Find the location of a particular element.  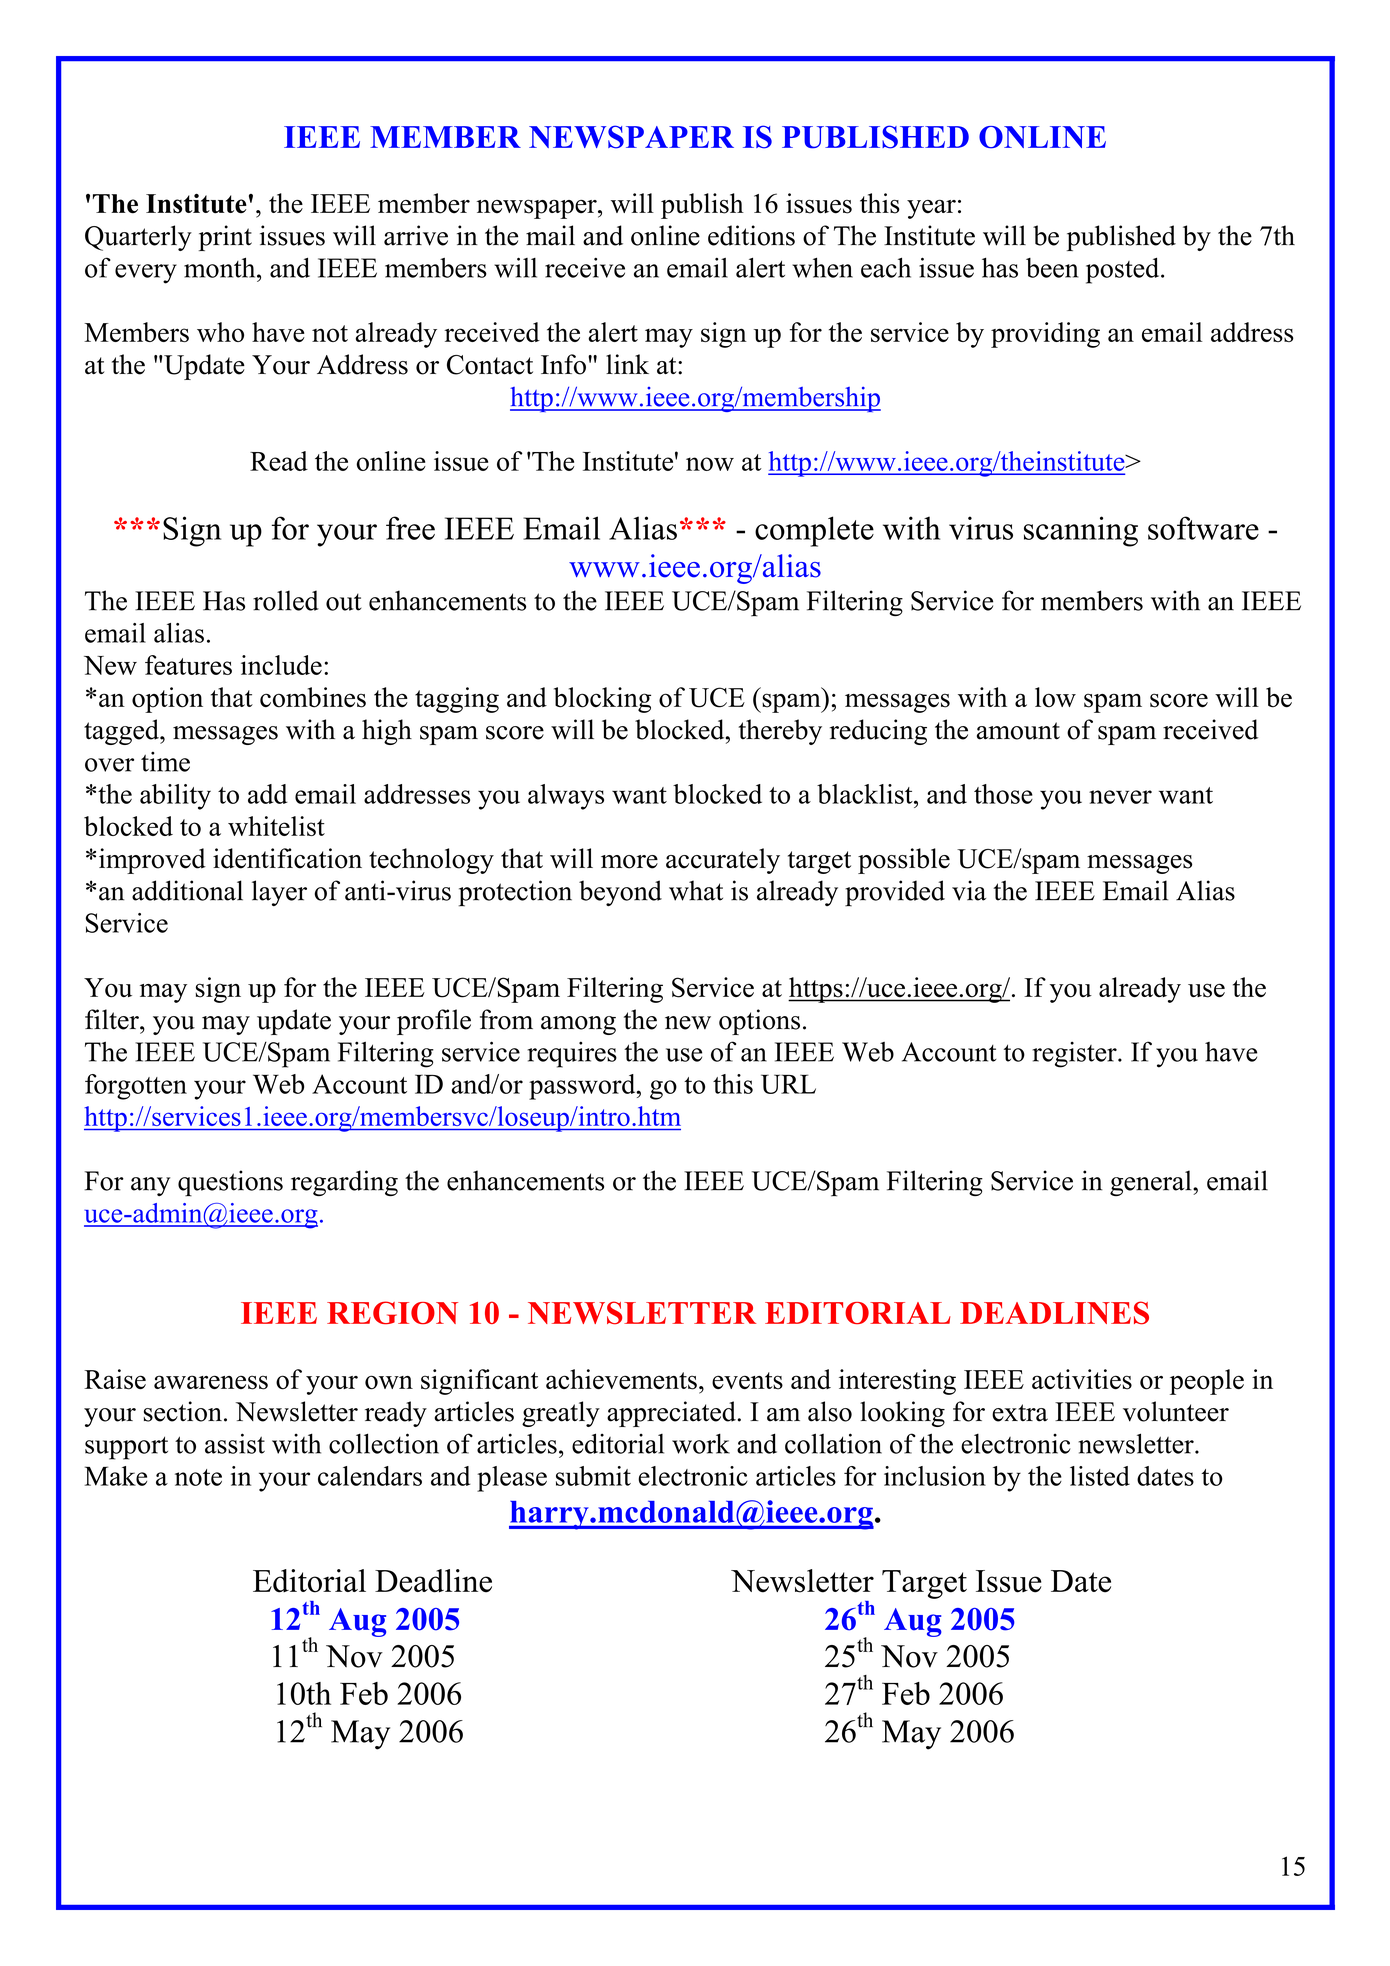

print is located at coordinates (225, 238).
